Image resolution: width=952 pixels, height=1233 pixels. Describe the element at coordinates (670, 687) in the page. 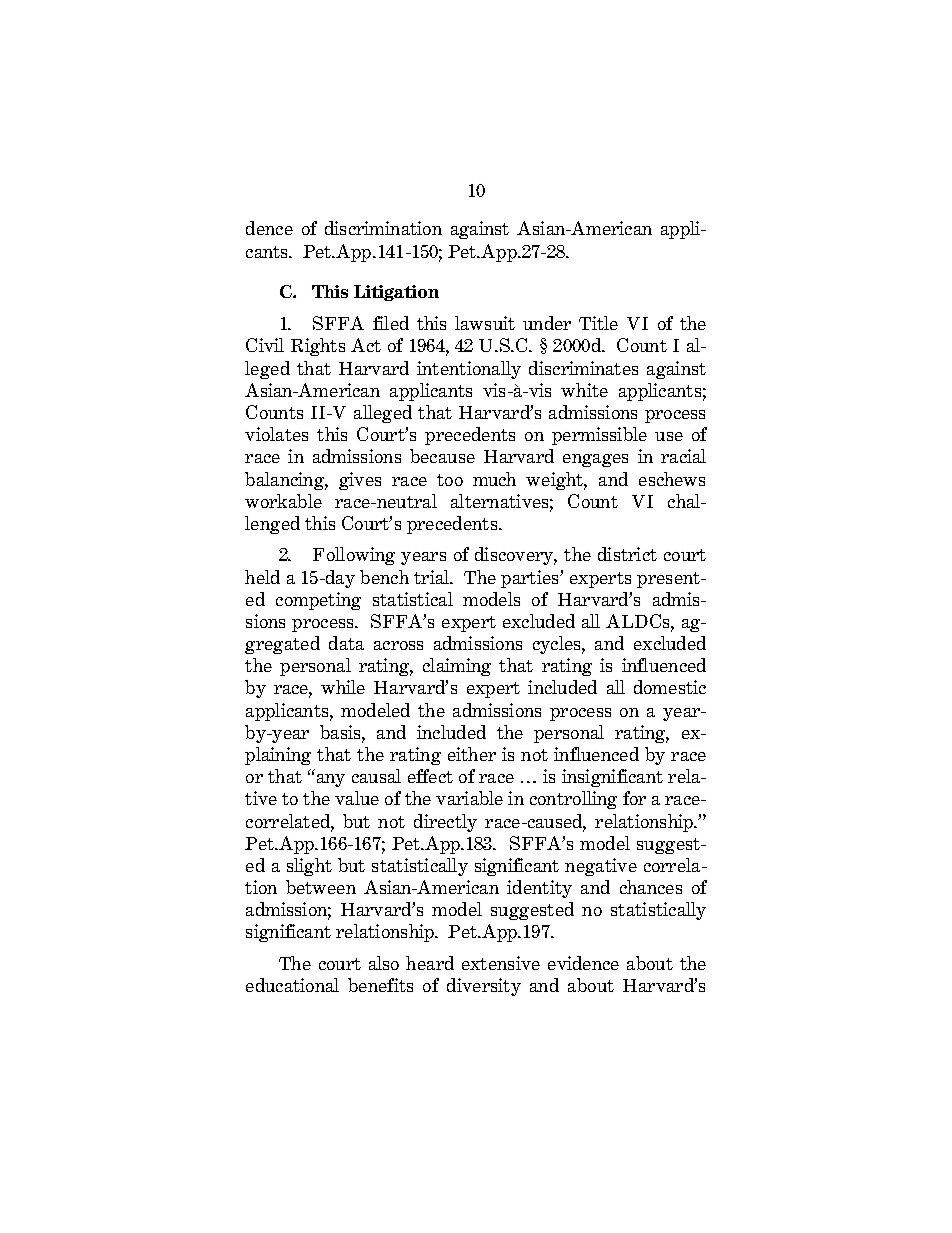

I see `domestic` at that location.
